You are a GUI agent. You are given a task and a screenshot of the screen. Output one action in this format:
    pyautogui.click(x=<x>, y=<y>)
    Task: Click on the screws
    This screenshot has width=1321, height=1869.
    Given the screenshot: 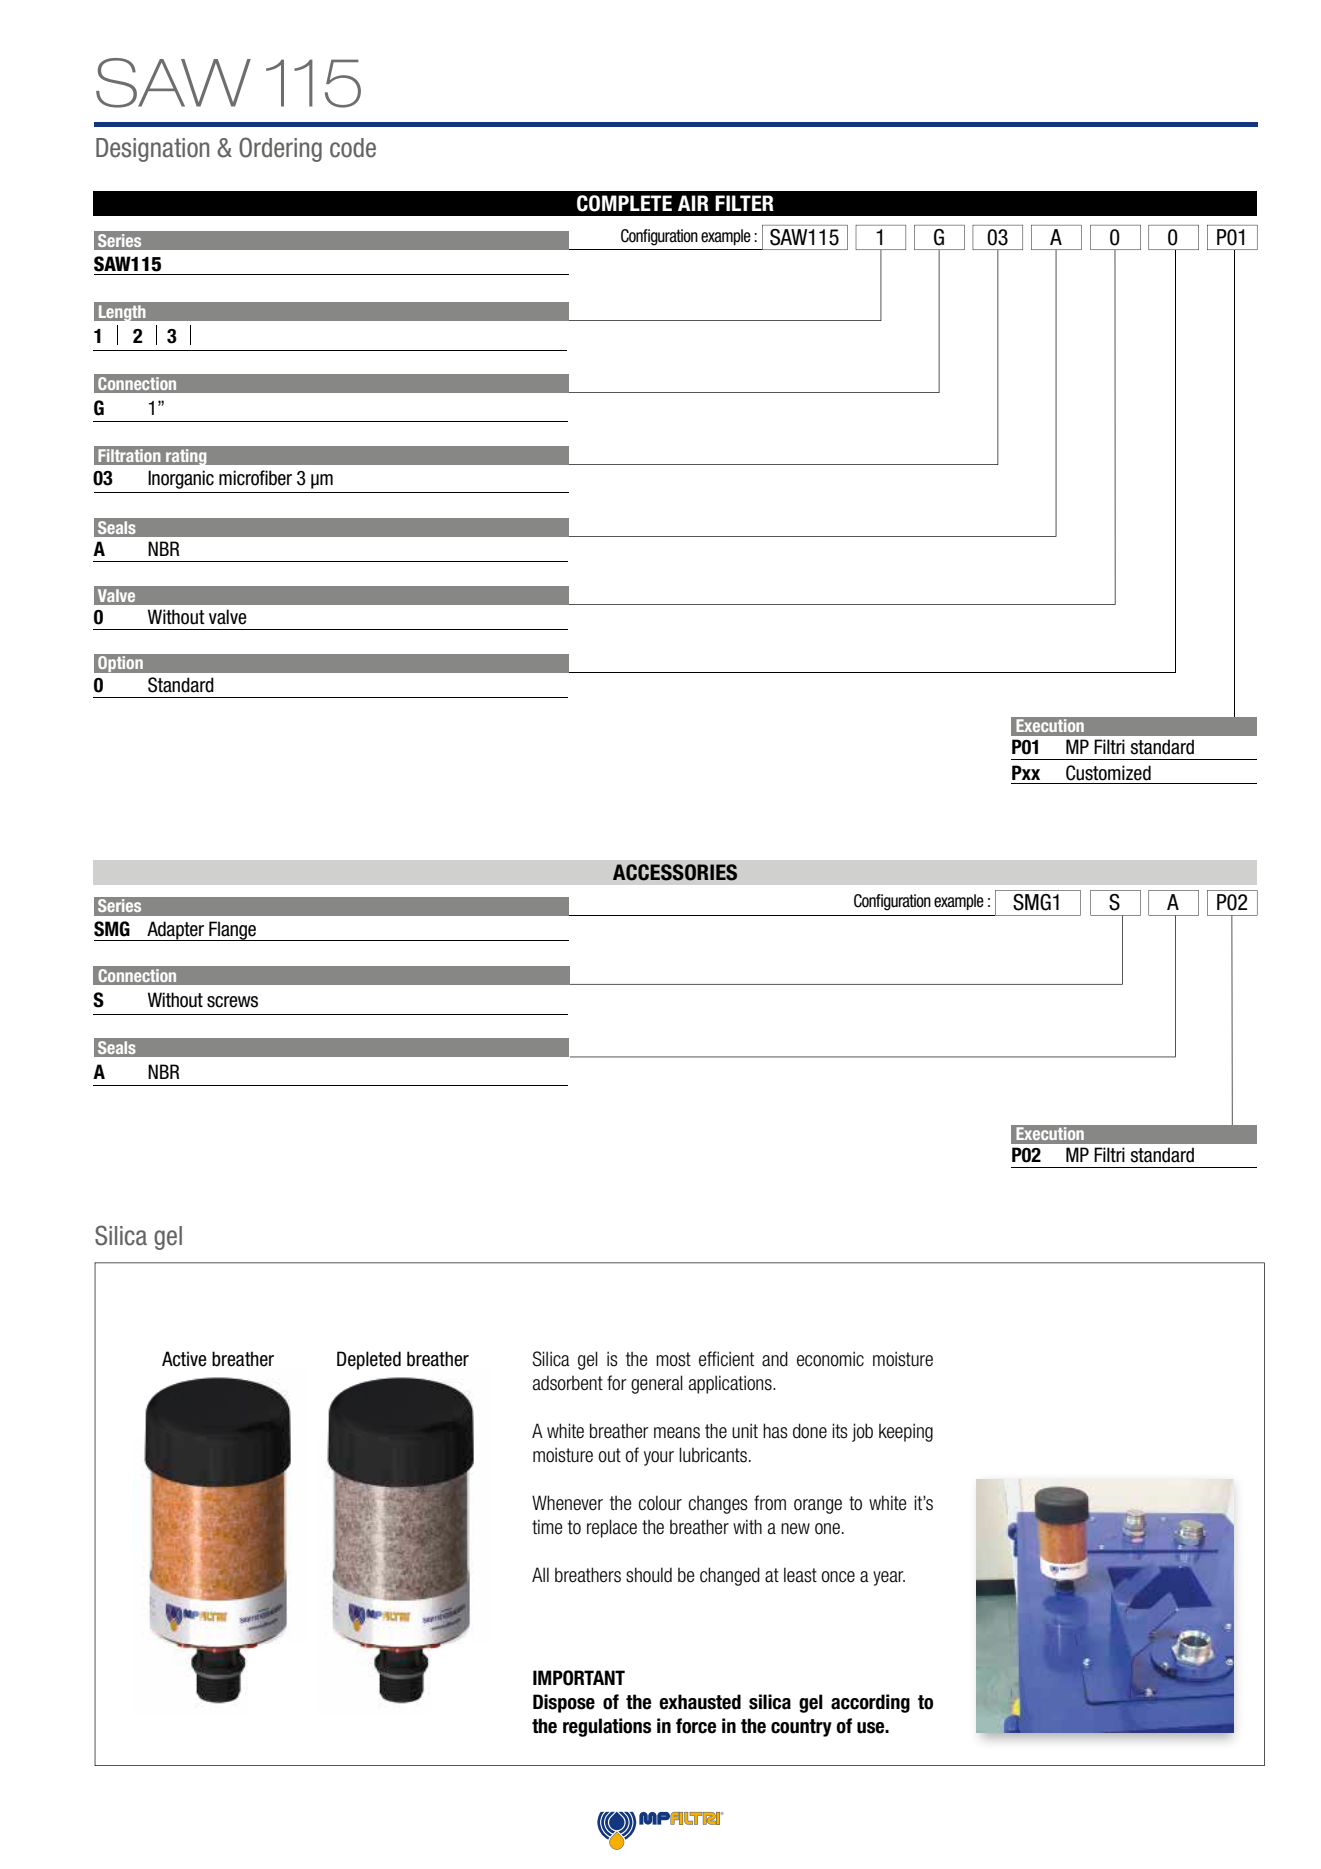 What is the action you would take?
    pyautogui.click(x=232, y=1002)
